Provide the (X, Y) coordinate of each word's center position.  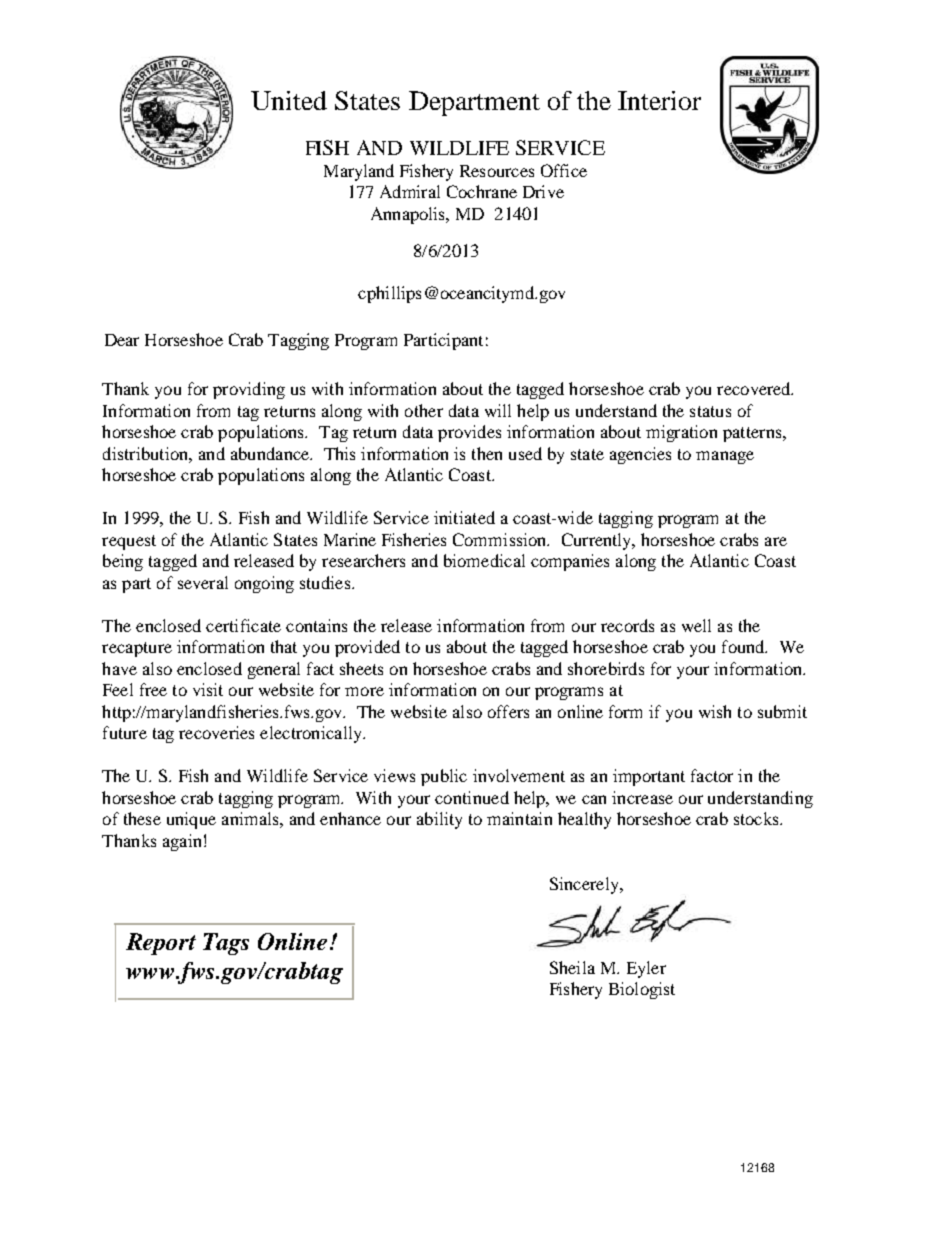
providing (249, 390)
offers (508, 711)
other (424, 410)
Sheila (572, 967)
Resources (497, 171)
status (710, 411)
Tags (226, 944)
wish (715, 711)
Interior (659, 100)
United (289, 100)
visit (208, 689)
